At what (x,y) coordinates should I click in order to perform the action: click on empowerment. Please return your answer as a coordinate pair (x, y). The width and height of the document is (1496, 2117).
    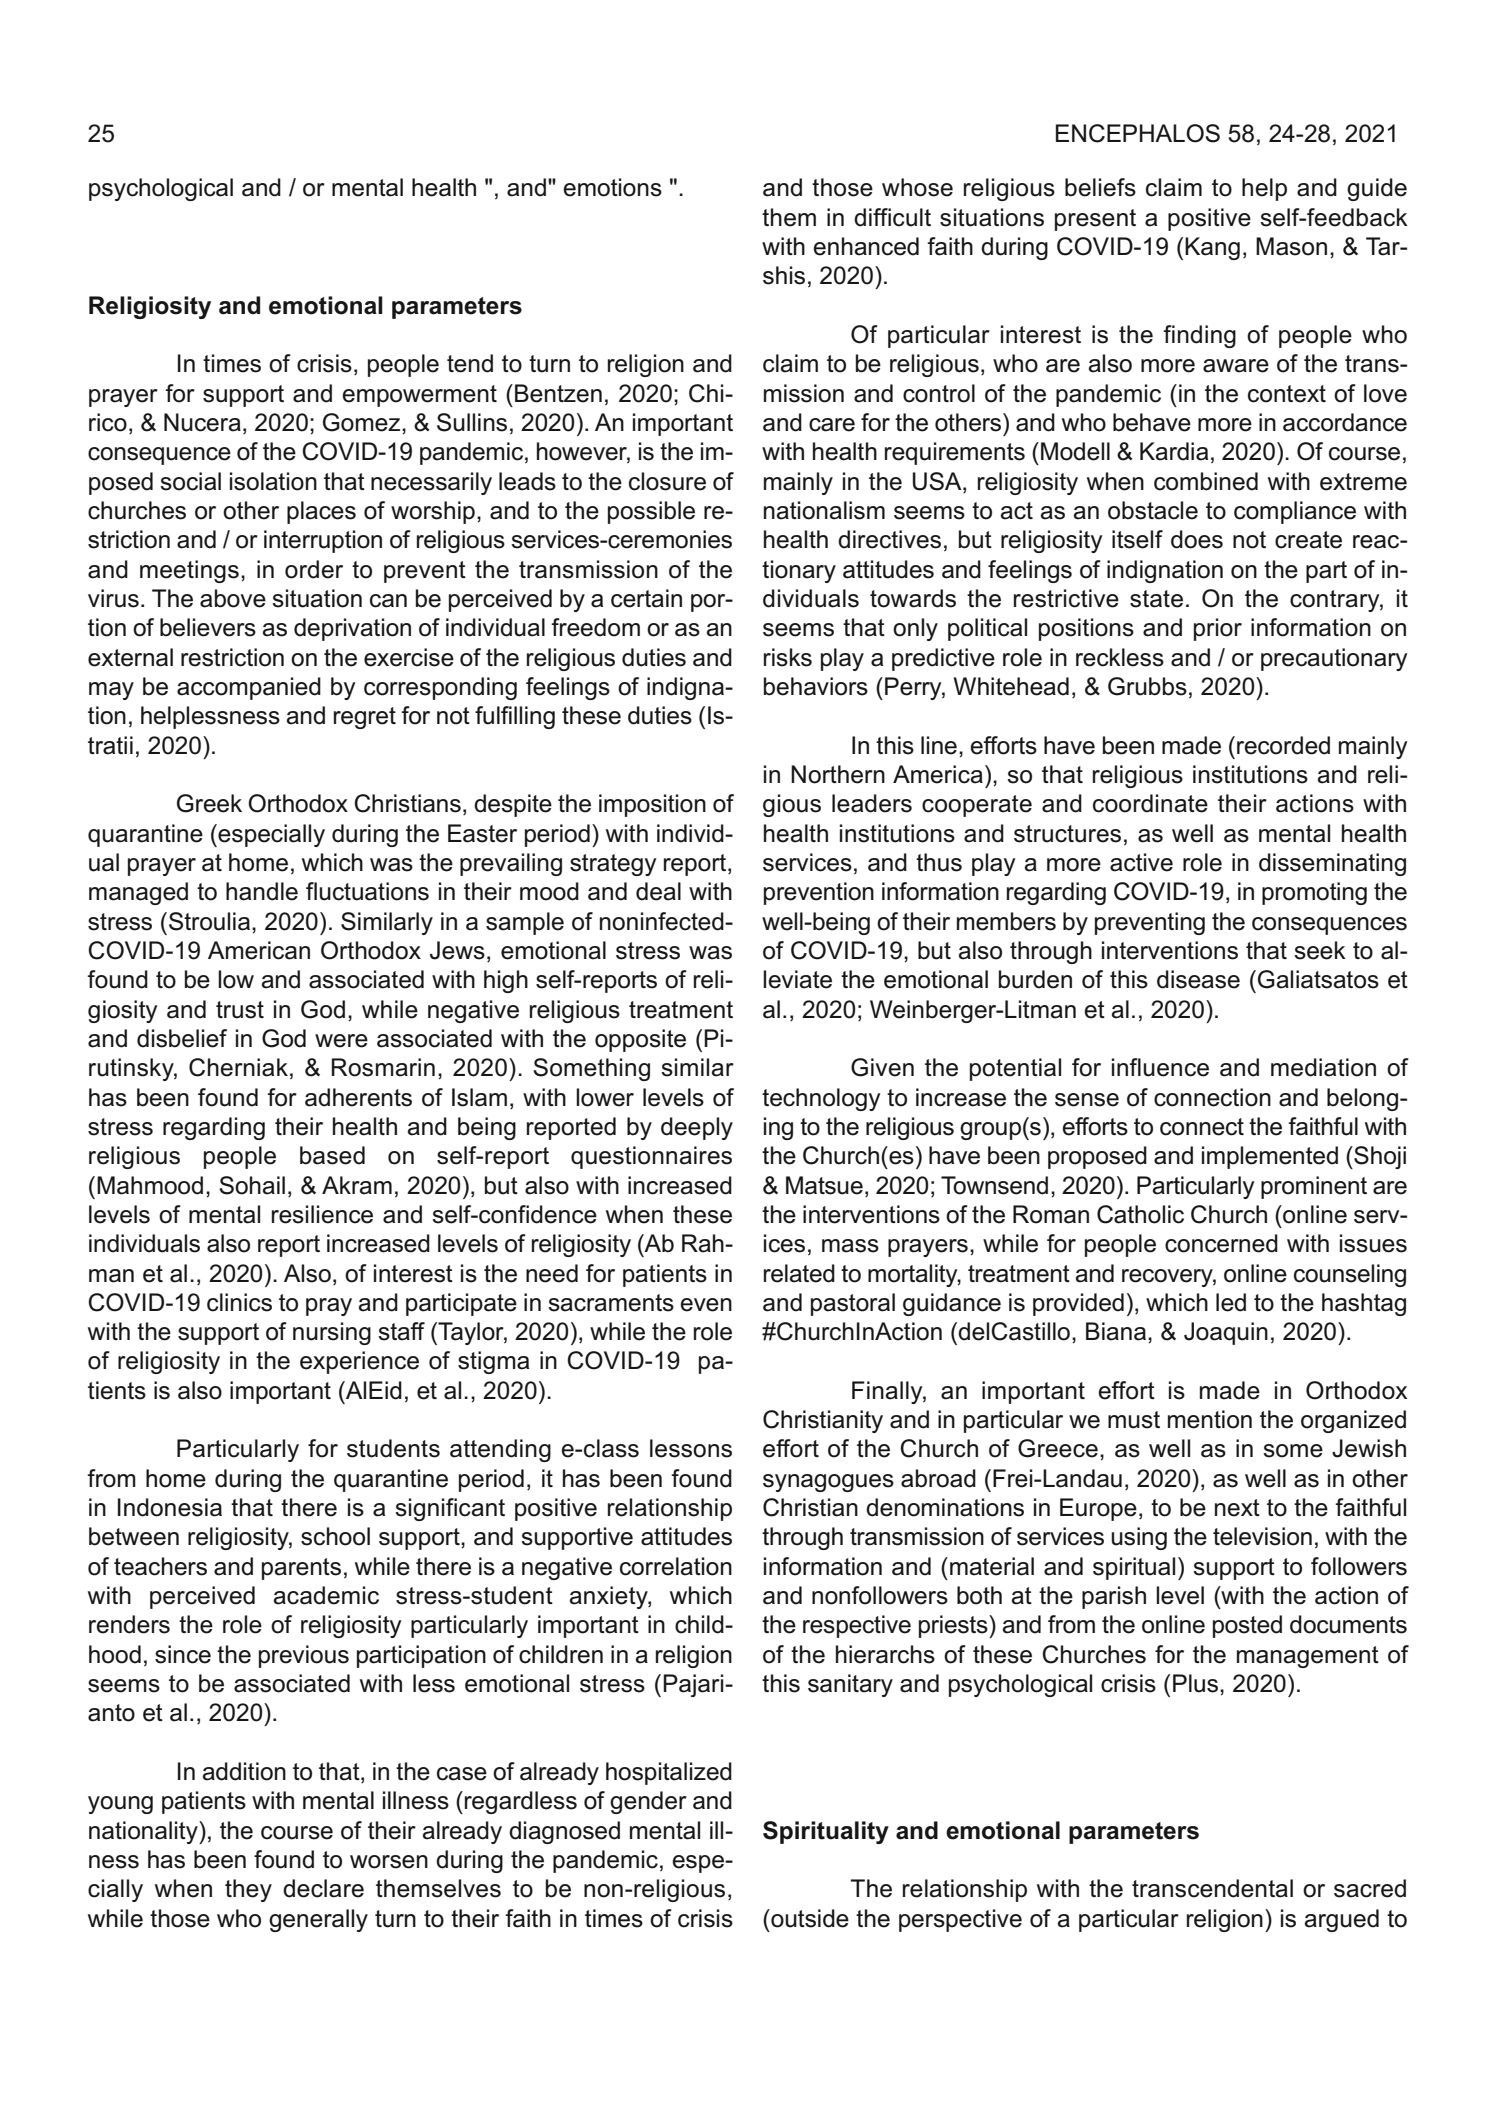
    Looking at the image, I should click on (419, 396).
